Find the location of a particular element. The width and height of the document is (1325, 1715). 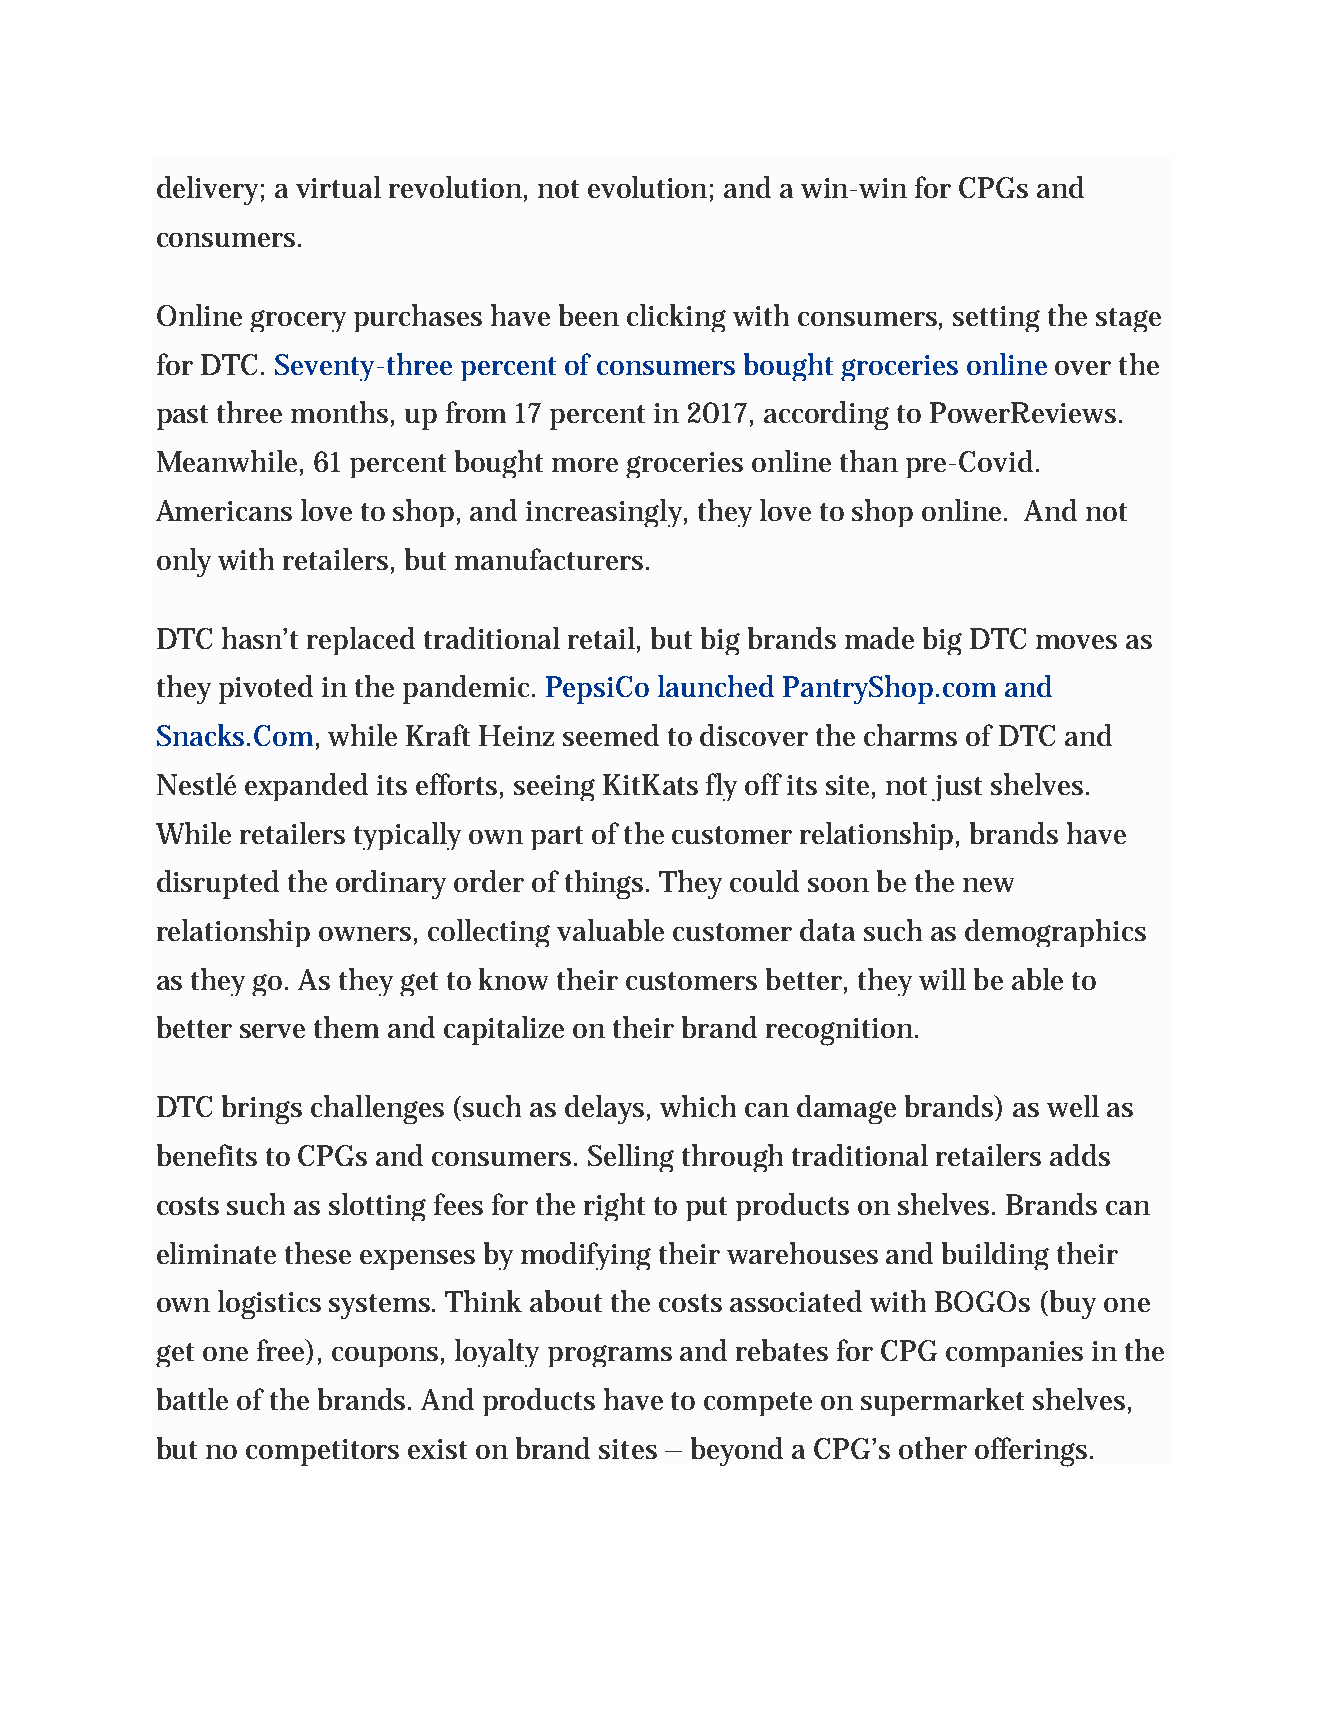

expanded is located at coordinates (306, 787).
